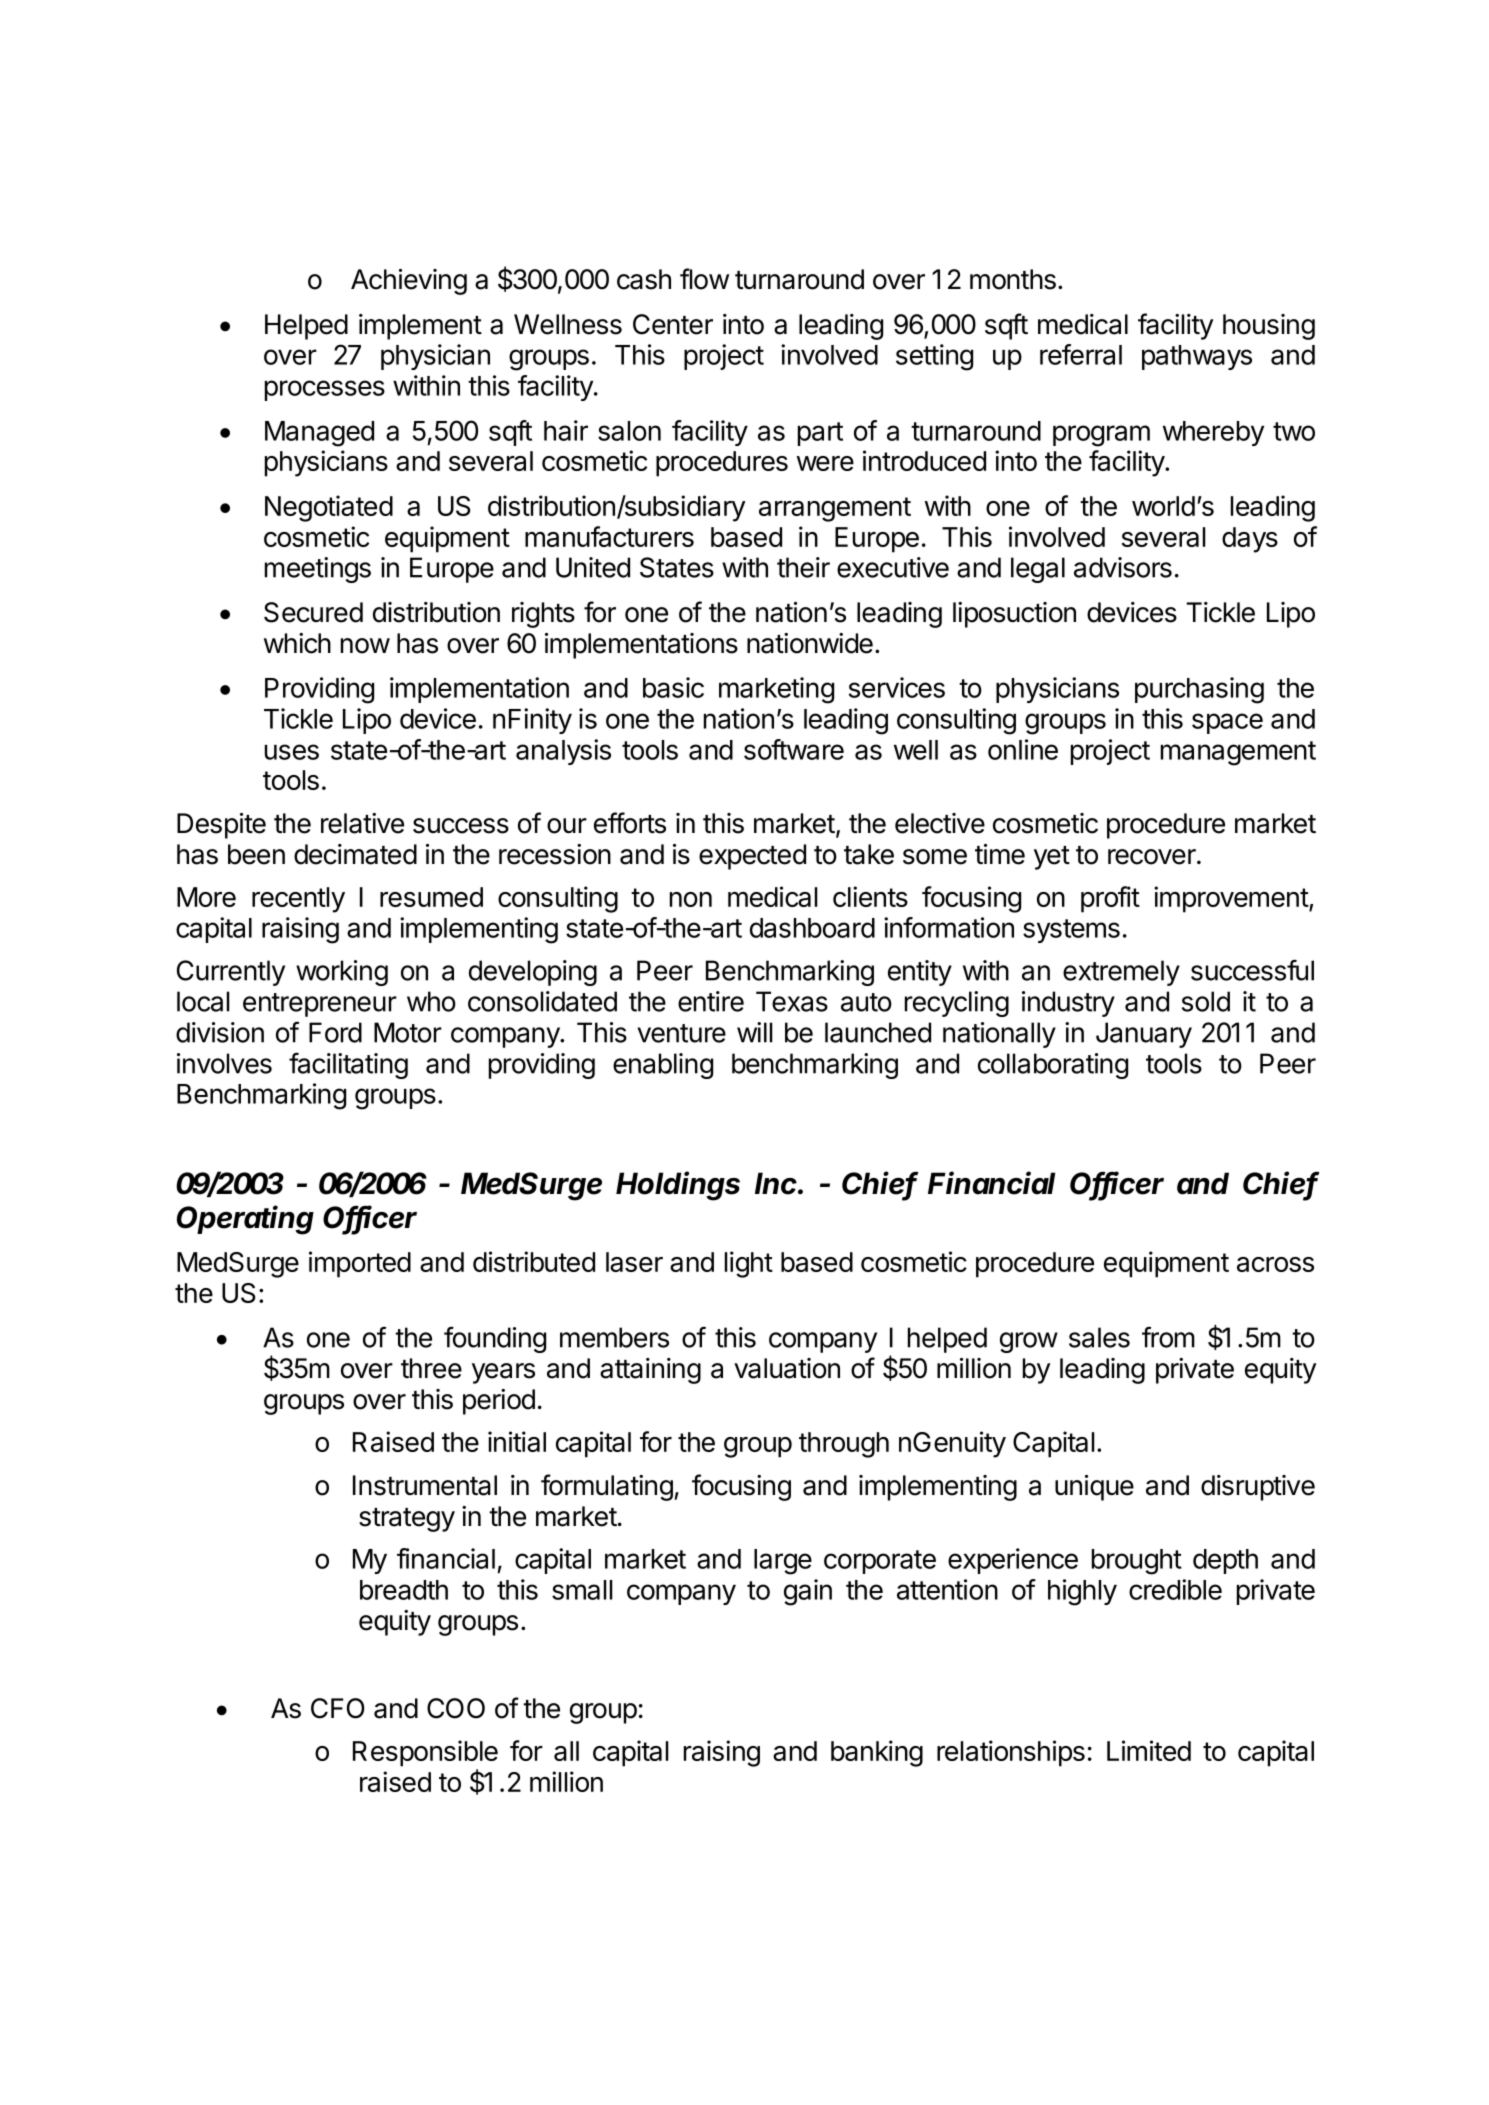 This document has width=1489, height=2105. Describe the element at coordinates (1144, 1035) in the document. I see `January` at that location.
